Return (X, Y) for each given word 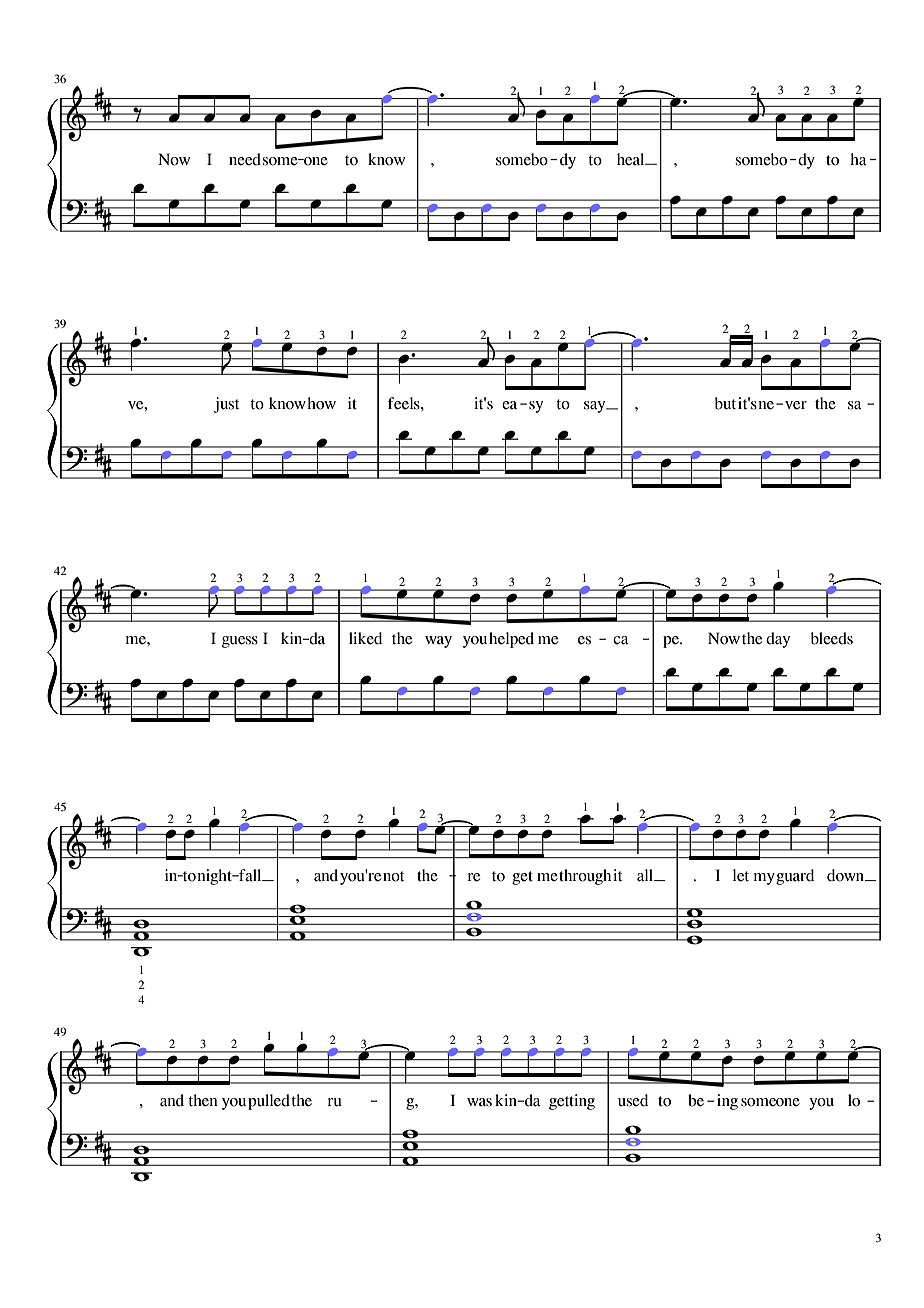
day (778, 640)
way (438, 642)
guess (240, 642)
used (633, 1100)
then (203, 1100)
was (479, 1102)
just (227, 405)
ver (796, 405)
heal (632, 159)
